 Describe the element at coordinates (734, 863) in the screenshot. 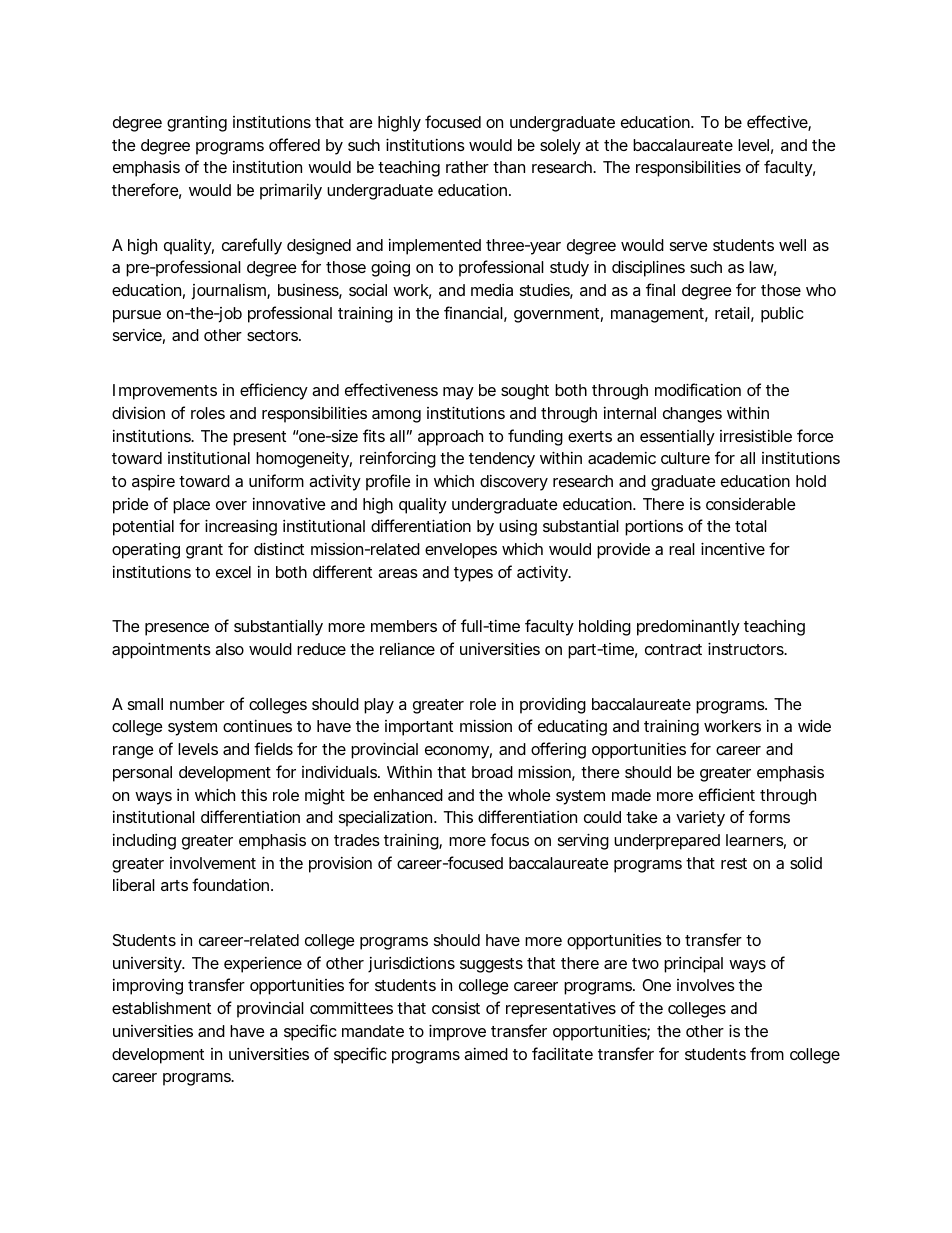

I see `rest` at that location.
